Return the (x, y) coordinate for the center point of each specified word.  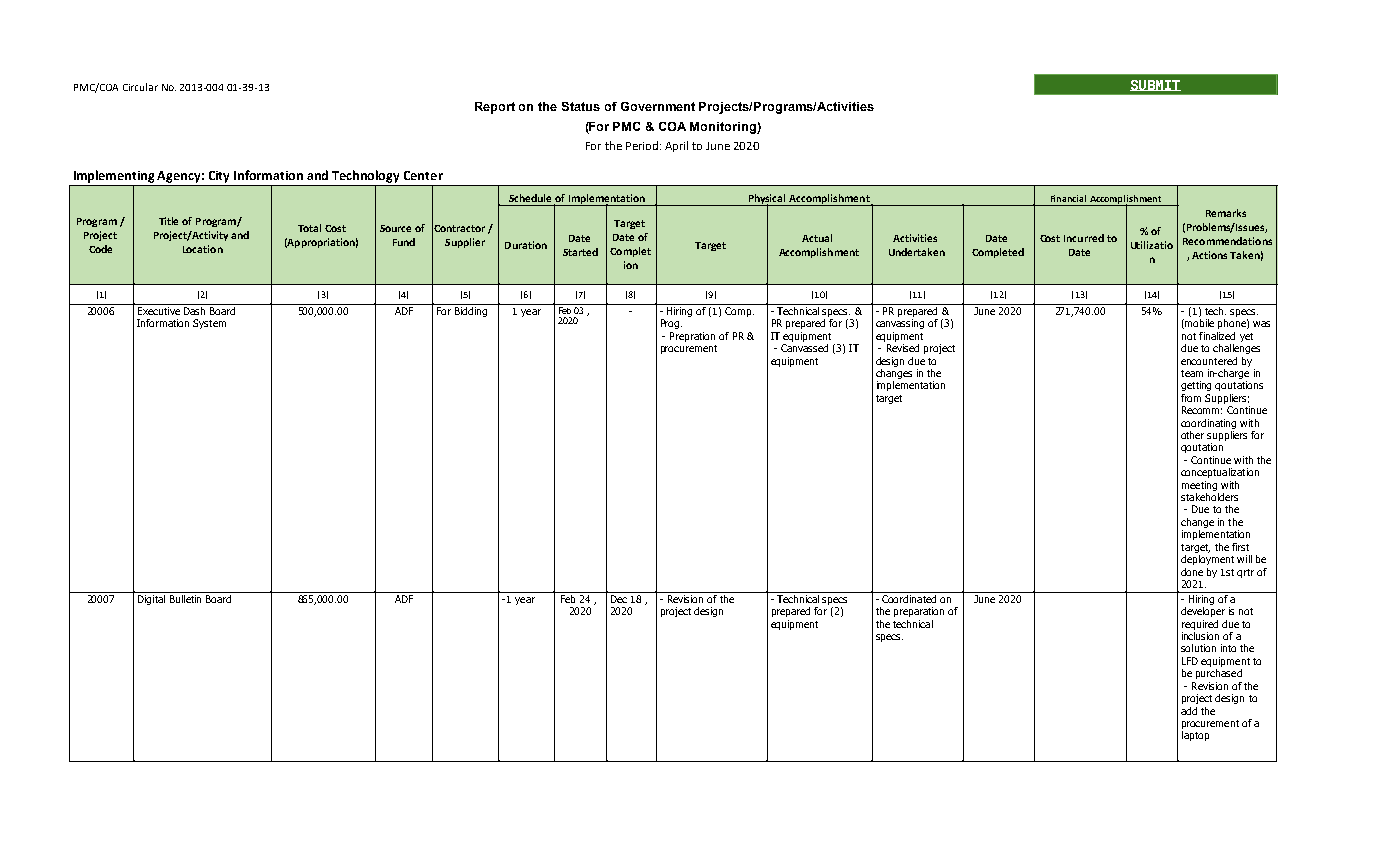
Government (658, 106)
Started (580, 252)
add (1189, 711)
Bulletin (185, 597)
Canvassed (804, 348)
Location (203, 249)
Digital (152, 598)
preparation (919, 612)
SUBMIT (1155, 85)
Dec (619, 599)
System (209, 324)
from (1191, 398)
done (1192, 572)
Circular (140, 87)
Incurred (1084, 238)
